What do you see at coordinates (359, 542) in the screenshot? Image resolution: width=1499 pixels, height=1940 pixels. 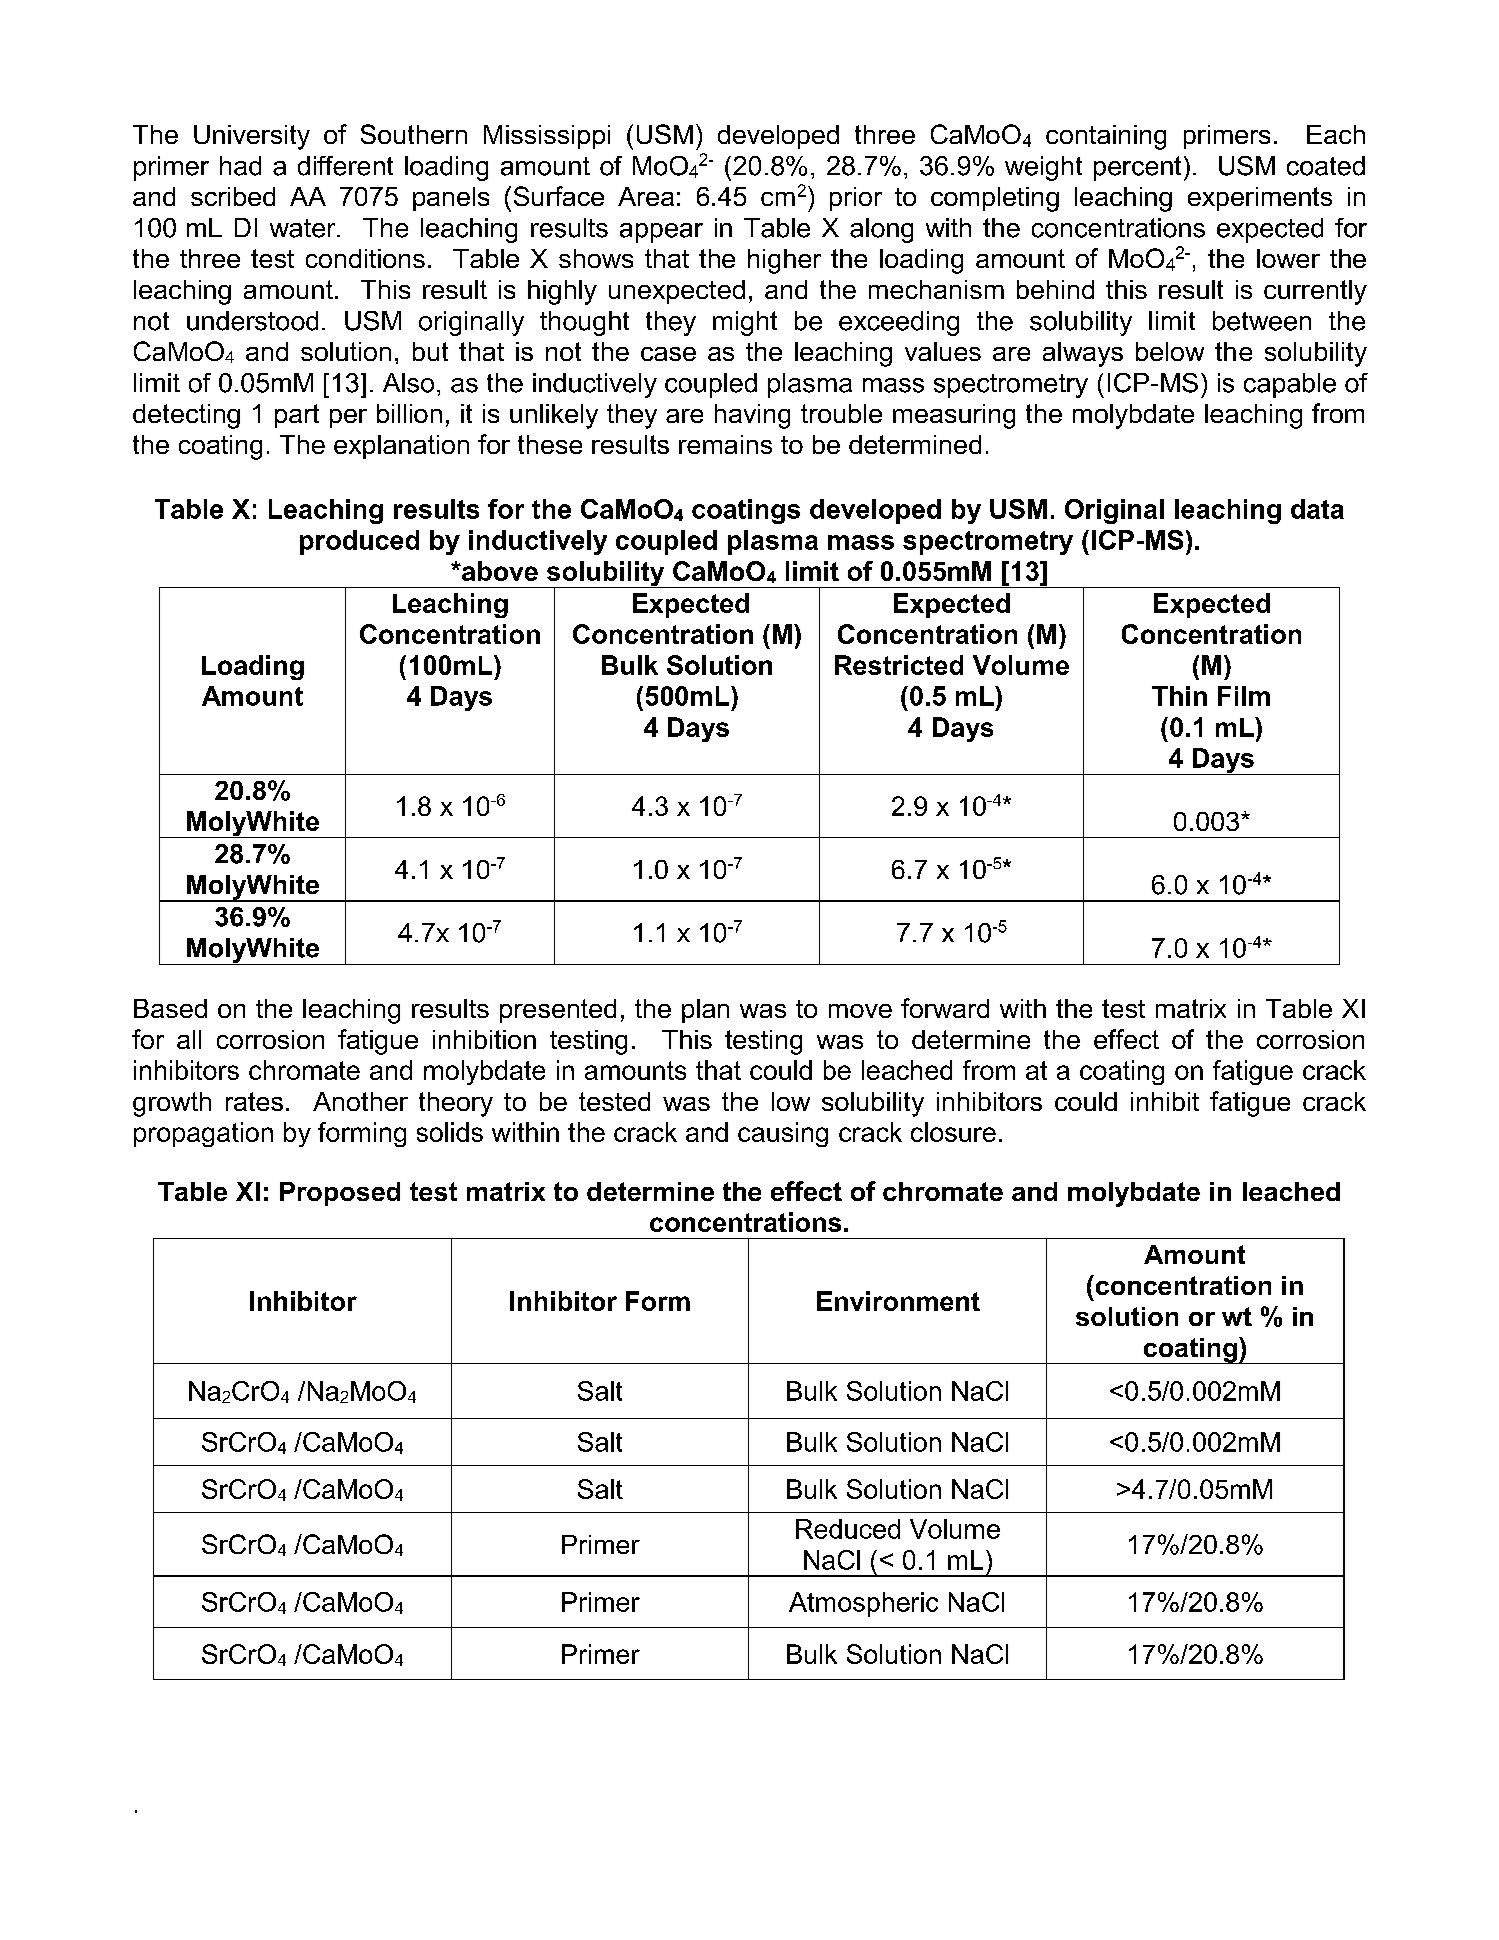 I see `produced` at bounding box center [359, 542].
